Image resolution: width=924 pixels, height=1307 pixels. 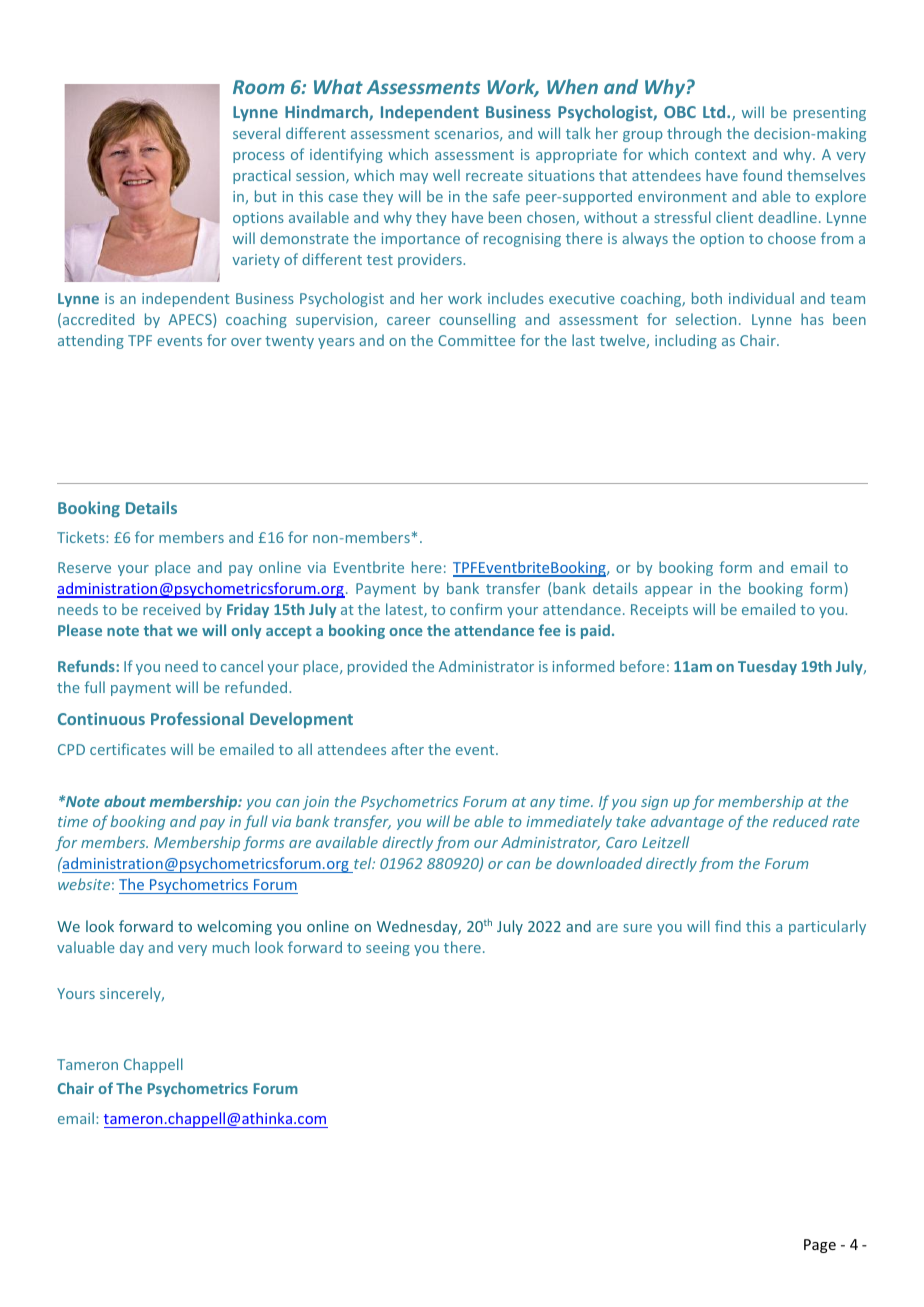 I want to click on about, so click(x=125, y=801).
